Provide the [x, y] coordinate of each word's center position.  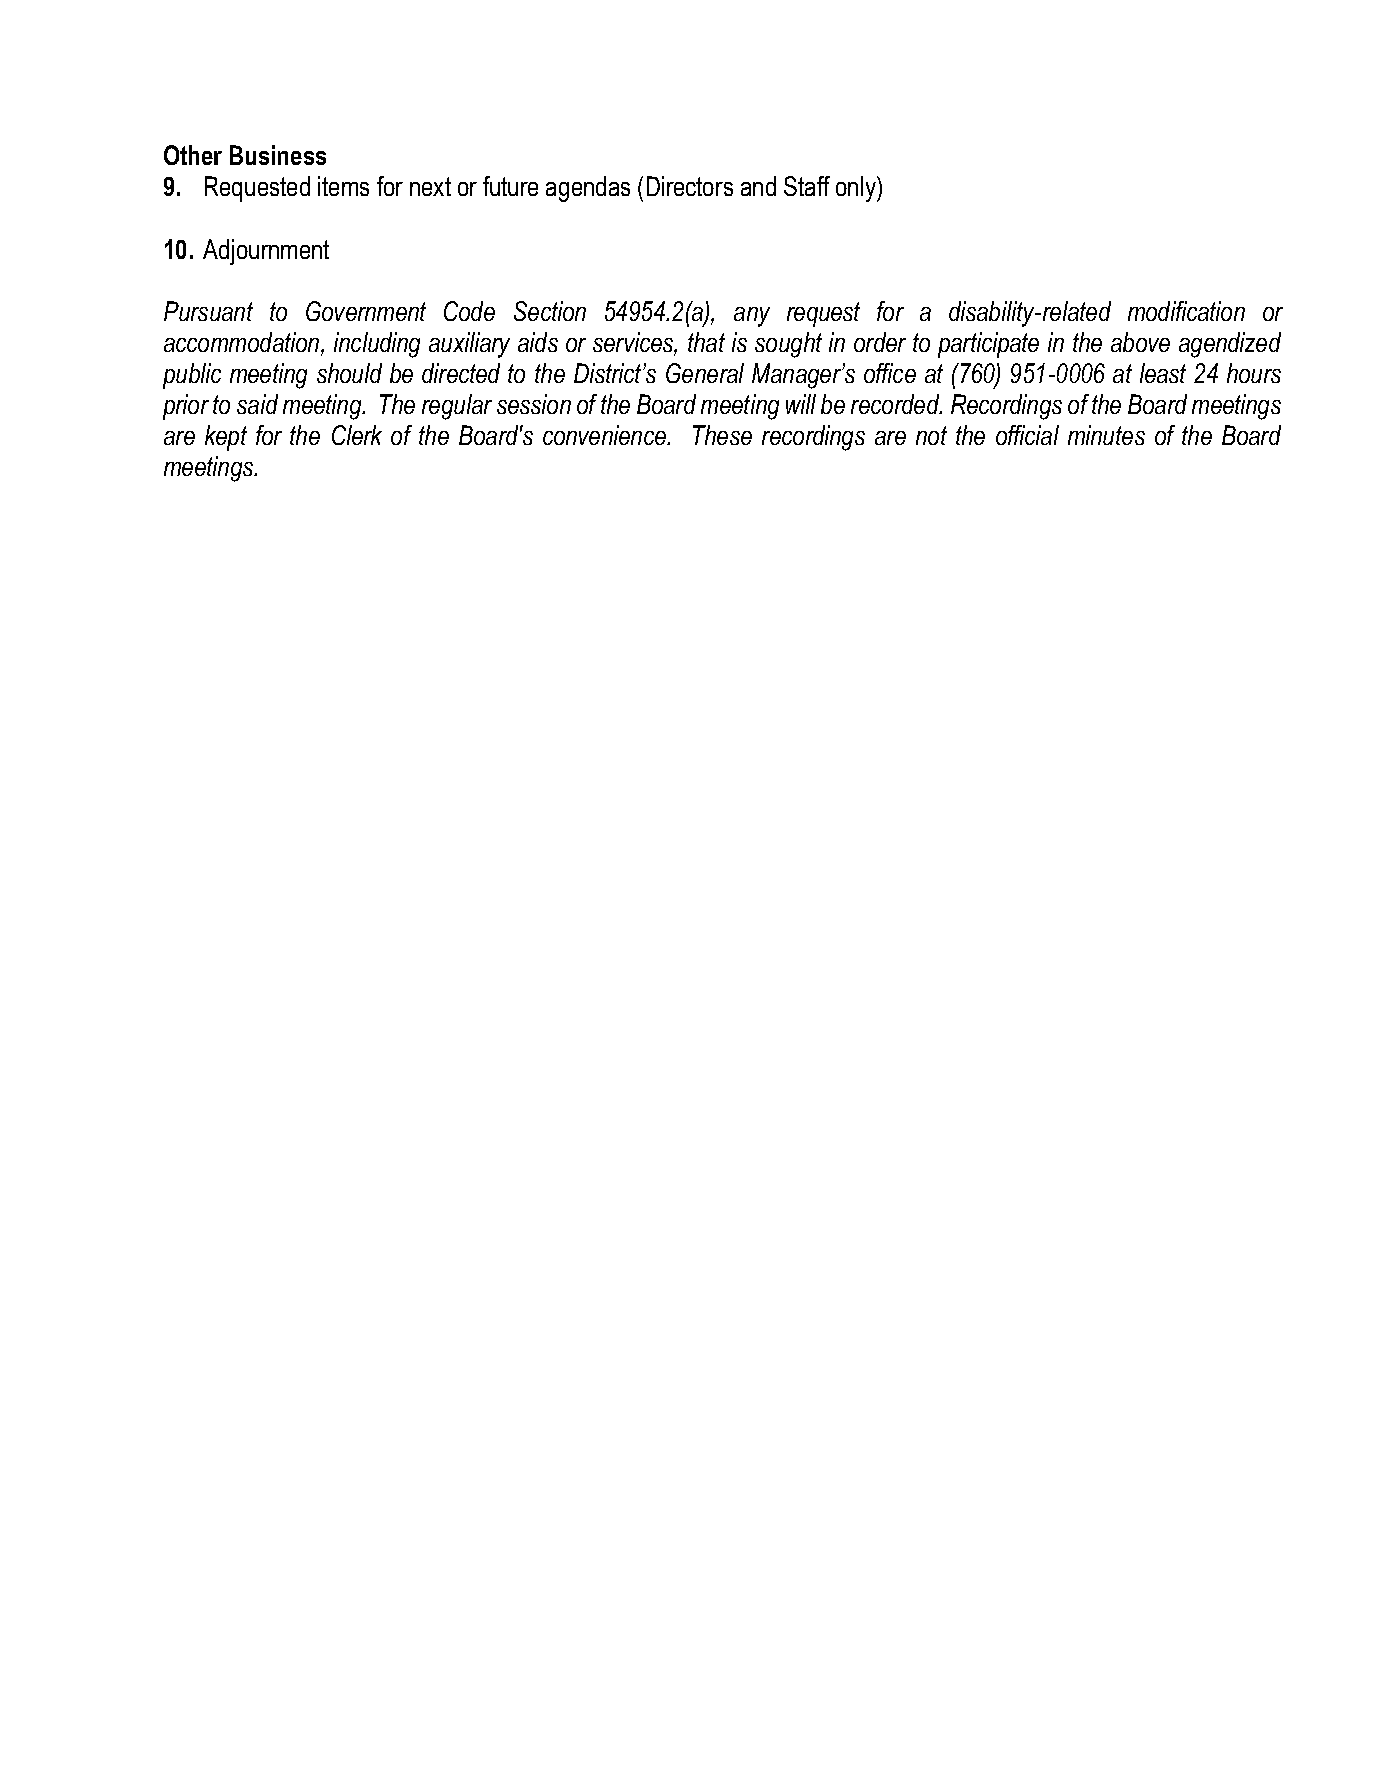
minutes [1106, 435]
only [857, 189]
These [722, 435]
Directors [690, 186]
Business [278, 155]
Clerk [357, 435]
